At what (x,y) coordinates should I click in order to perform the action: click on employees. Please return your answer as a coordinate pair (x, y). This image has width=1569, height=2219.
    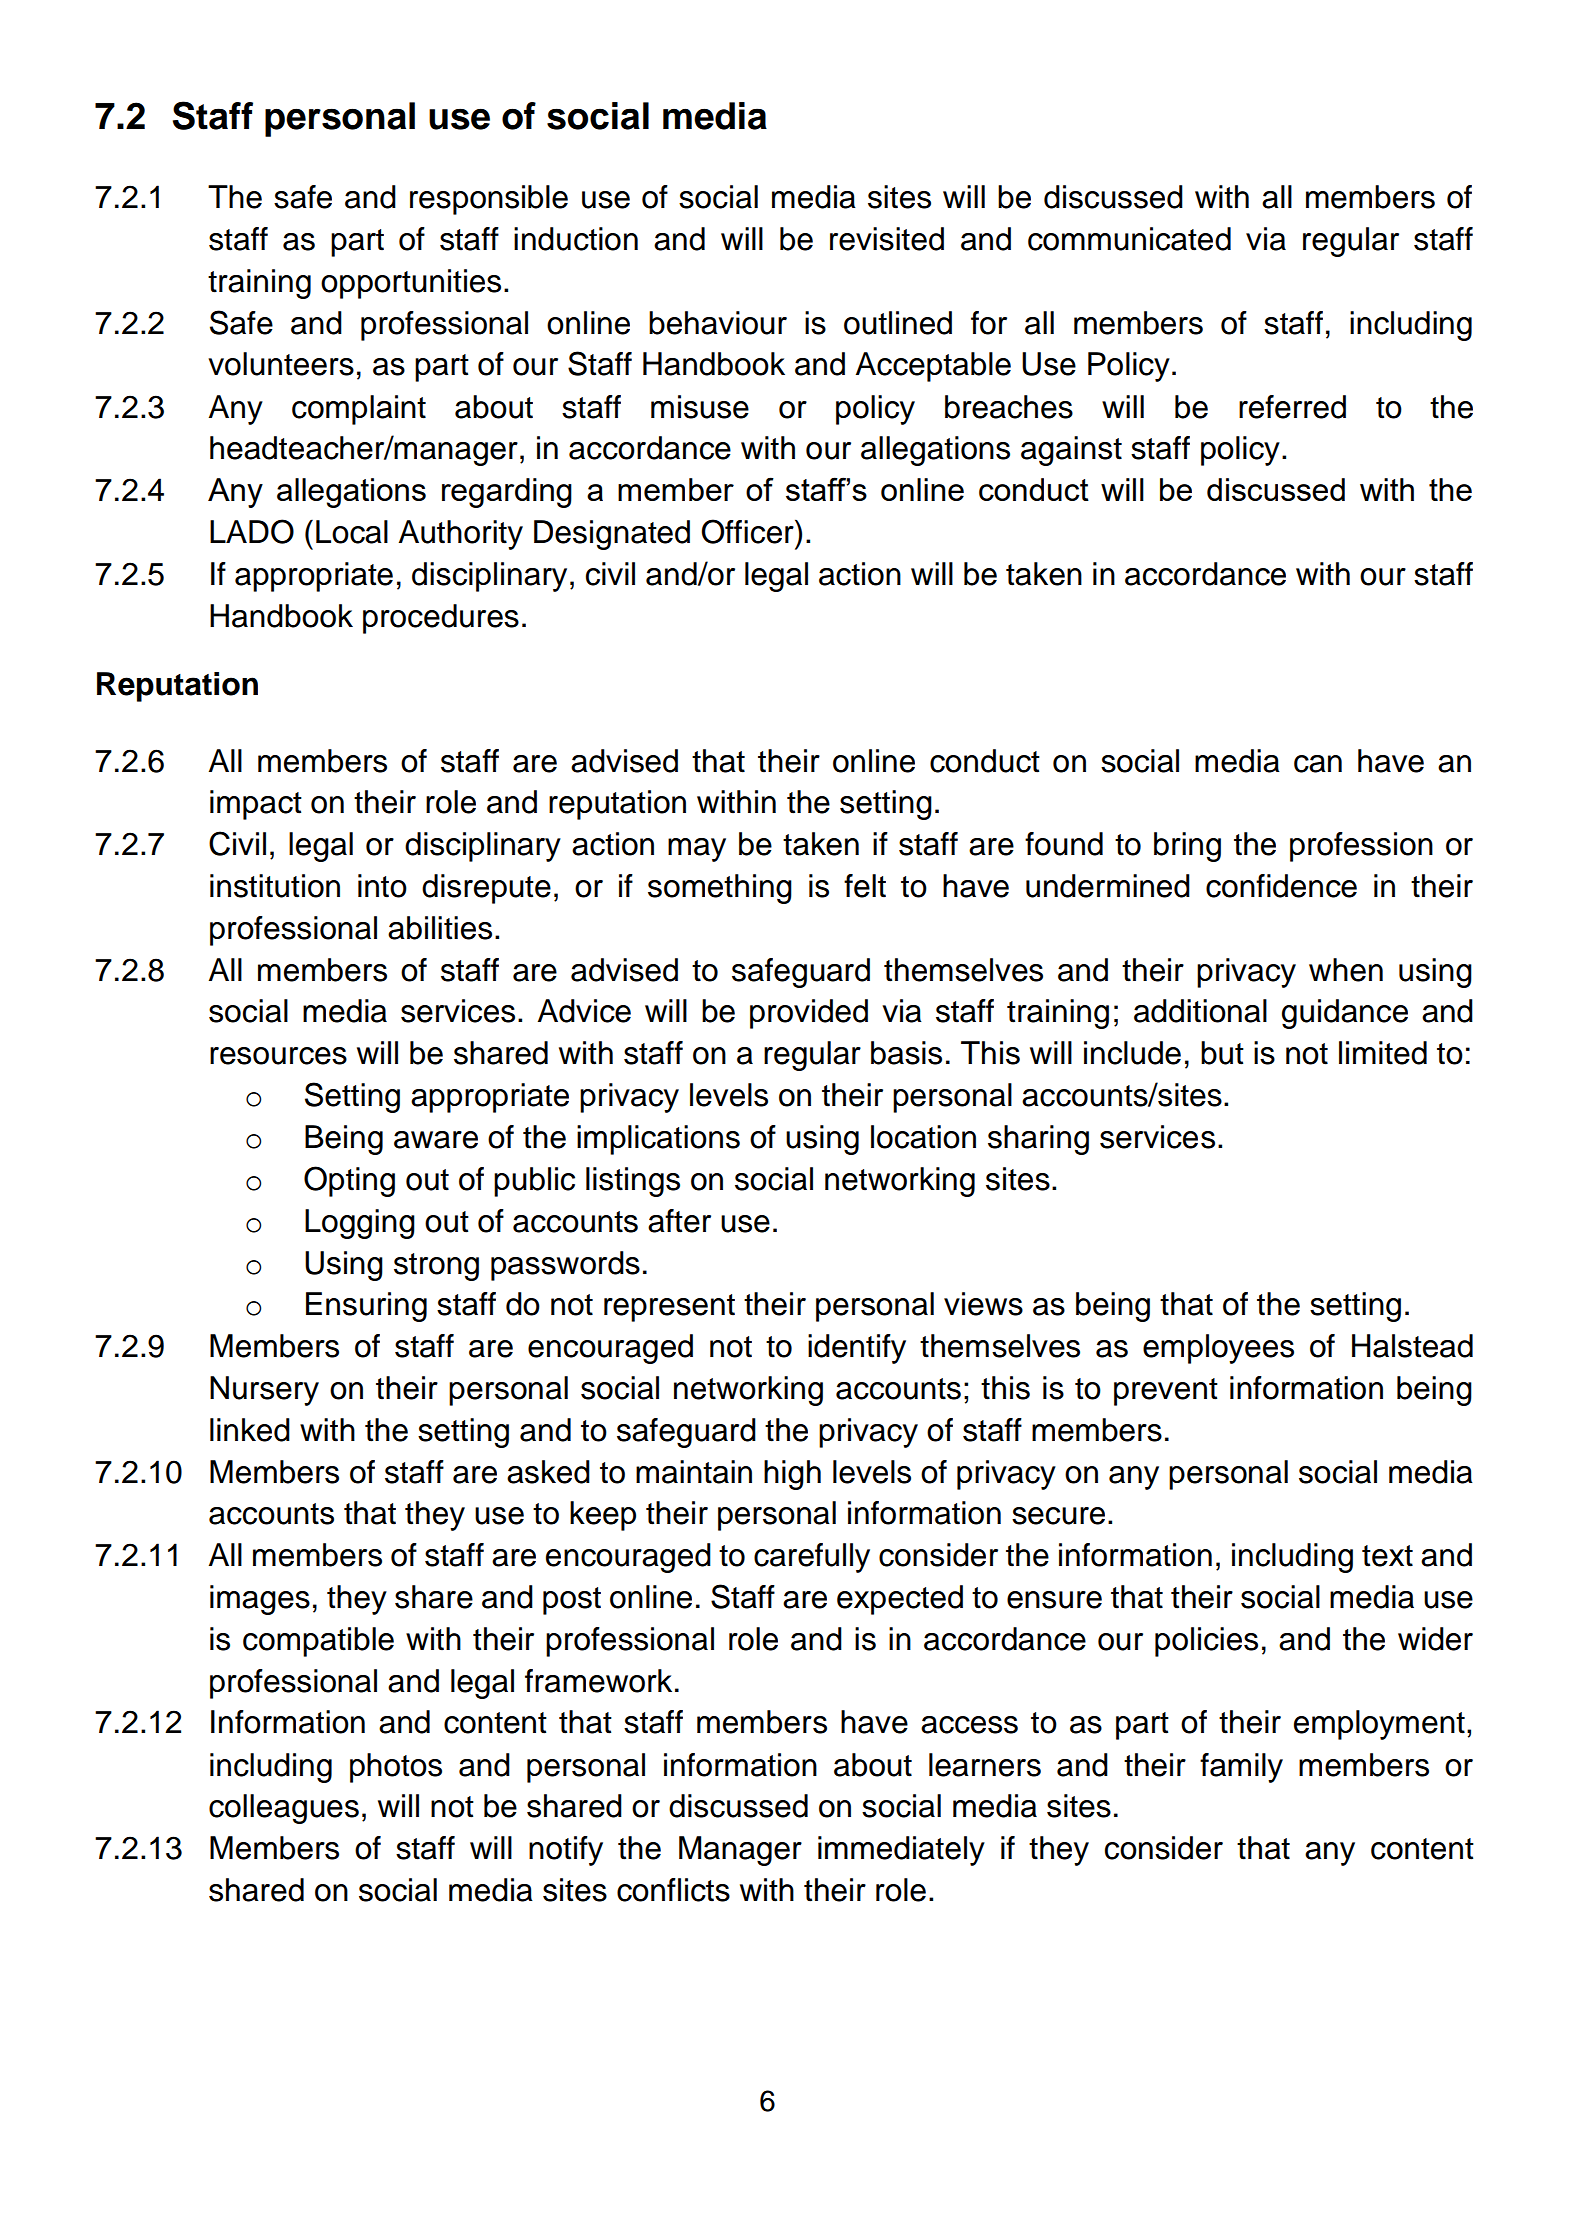
    Looking at the image, I should click on (1218, 1349).
